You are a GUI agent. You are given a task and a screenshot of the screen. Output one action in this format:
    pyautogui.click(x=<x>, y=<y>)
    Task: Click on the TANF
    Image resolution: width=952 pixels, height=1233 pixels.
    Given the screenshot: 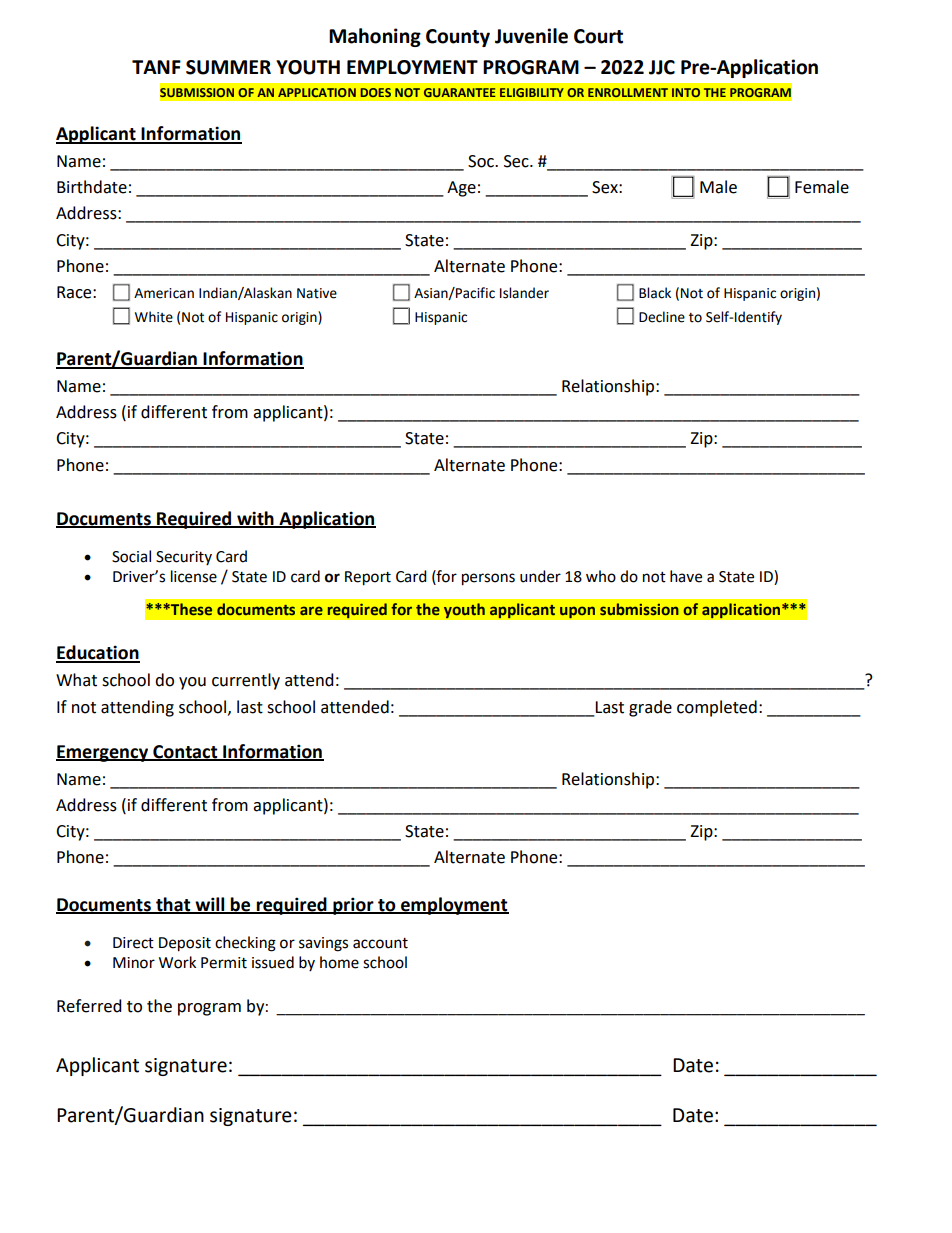 What is the action you would take?
    pyautogui.click(x=156, y=67)
